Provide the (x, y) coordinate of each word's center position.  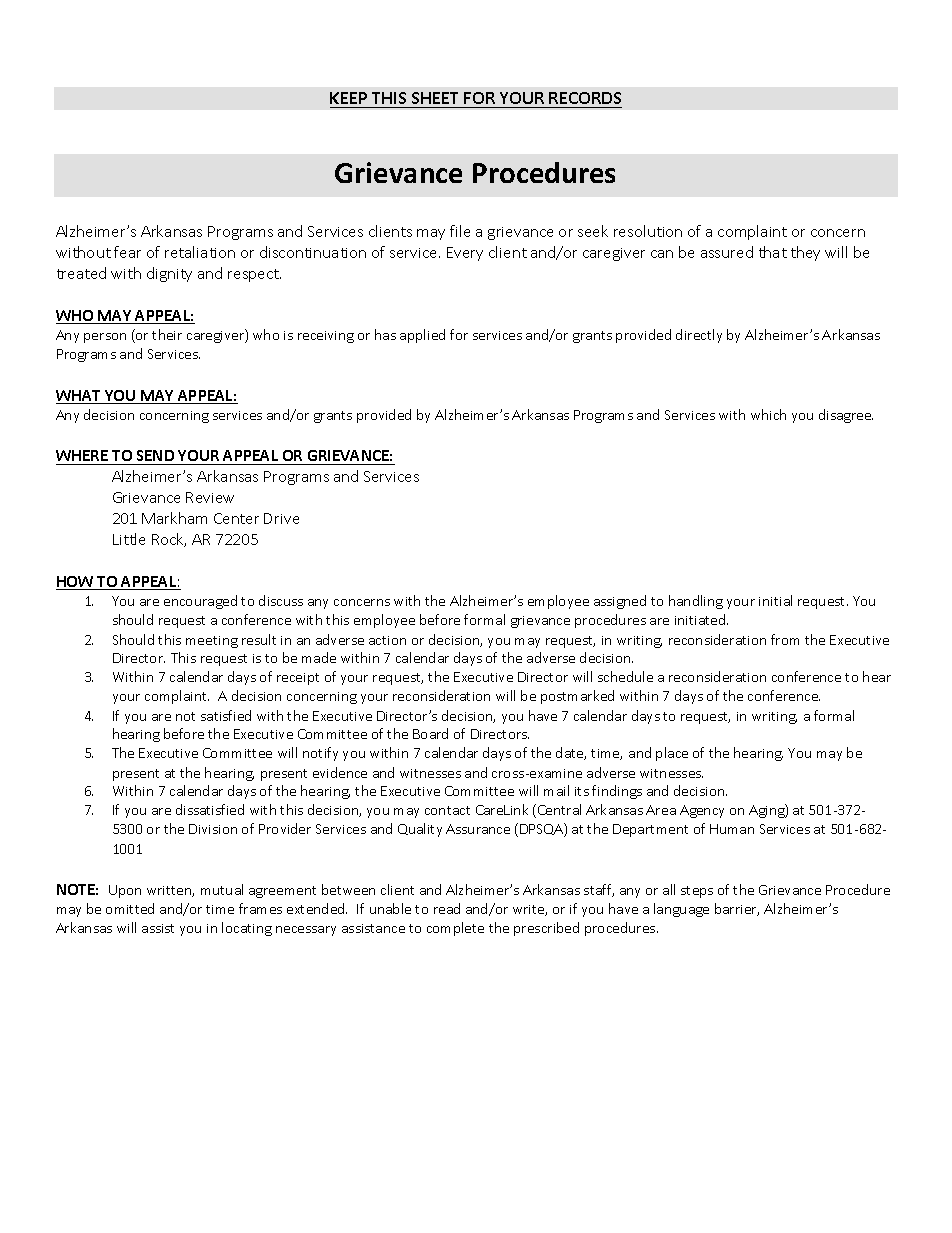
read (447, 908)
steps (697, 892)
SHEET (435, 98)
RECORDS (585, 98)
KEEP (348, 98)
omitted (130, 908)
